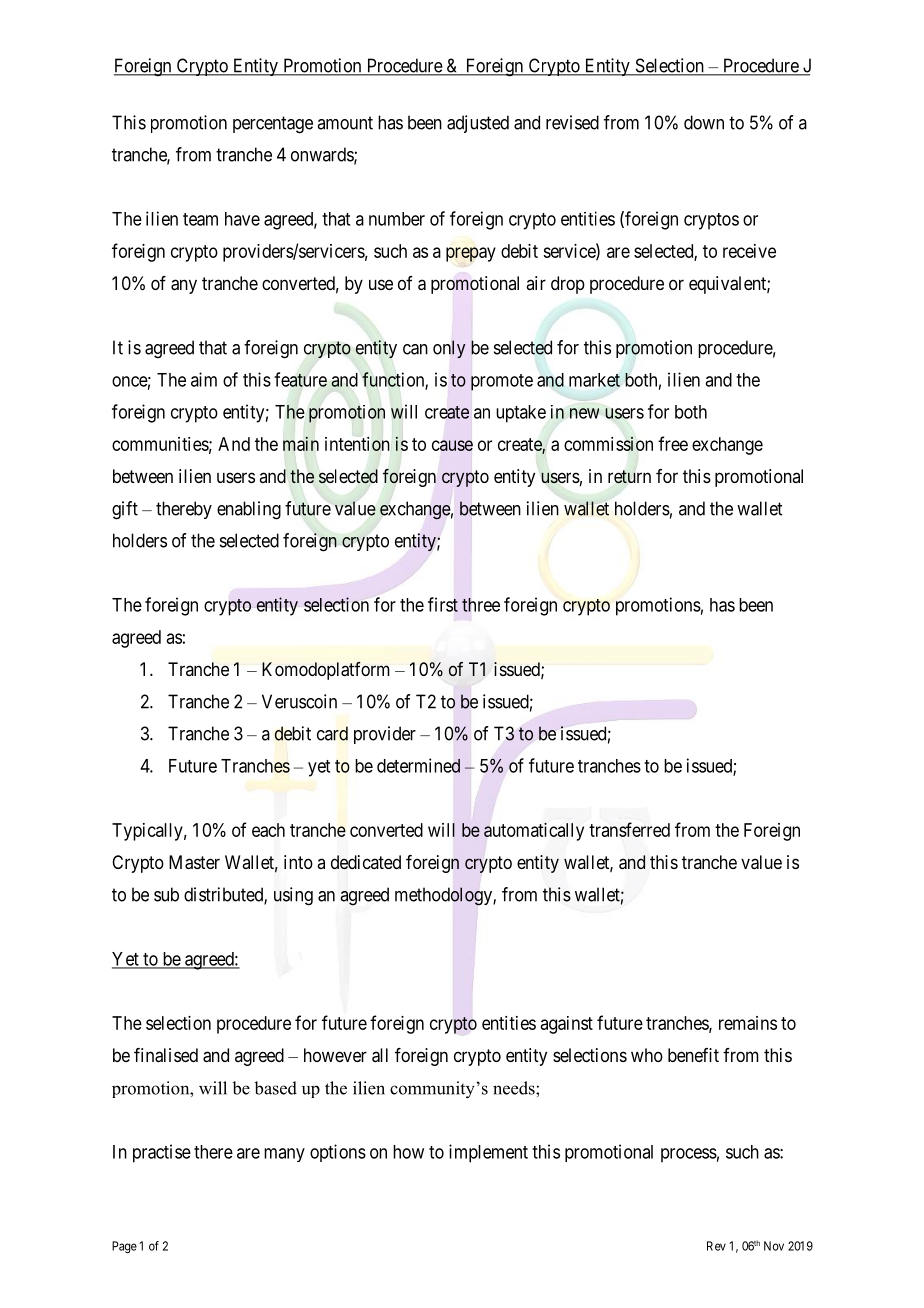 Image resolution: width=924 pixels, height=1308 pixels. I want to click on transferred, so click(629, 829).
